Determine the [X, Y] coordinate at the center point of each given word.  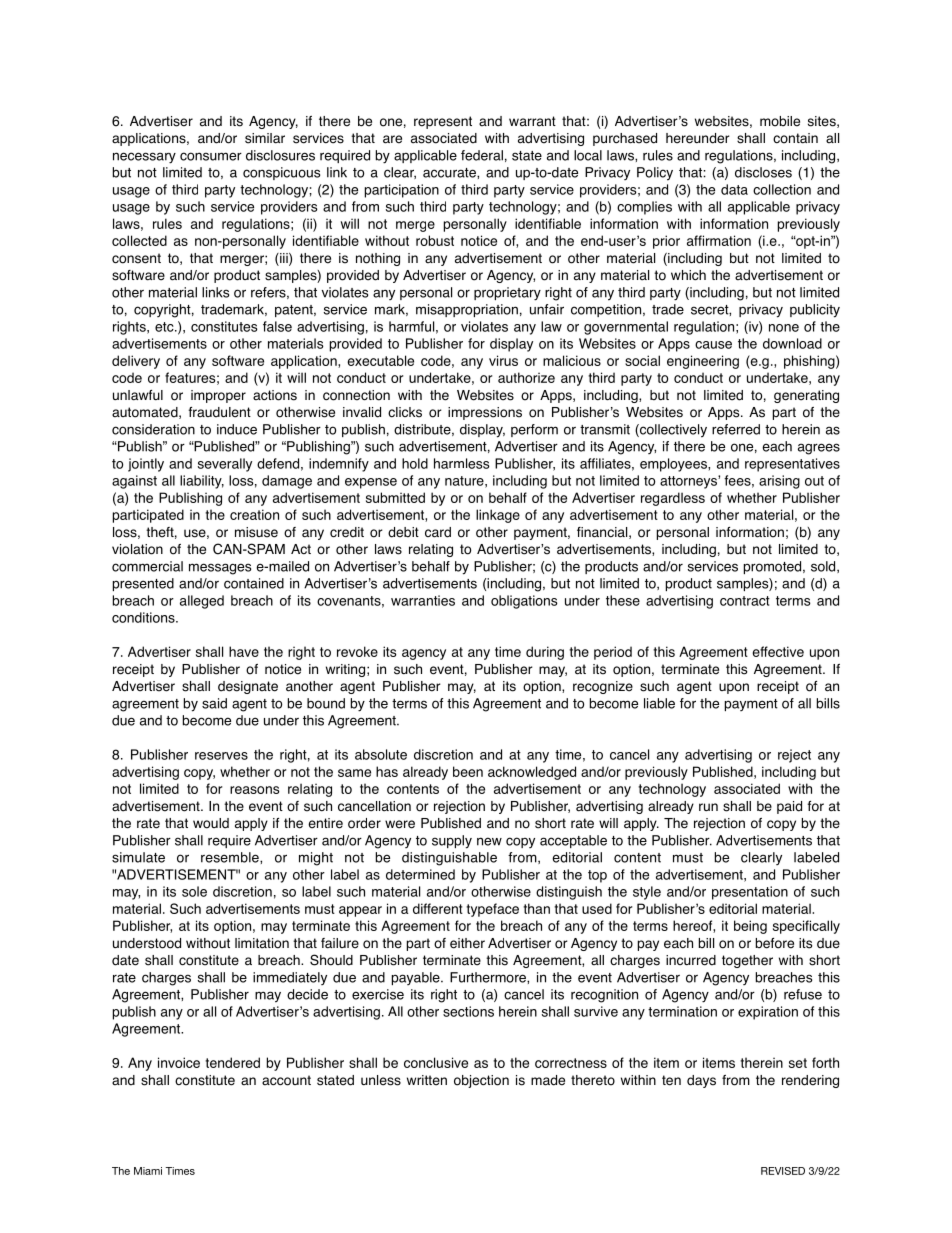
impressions [485, 413]
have [244, 651]
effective [778, 651]
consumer [211, 156]
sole [194, 891]
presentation [750, 893]
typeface [492, 910]
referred [736, 429]
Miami [148, 1171]
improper [218, 396]
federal [482, 155]
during [545, 653]
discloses [763, 172]
